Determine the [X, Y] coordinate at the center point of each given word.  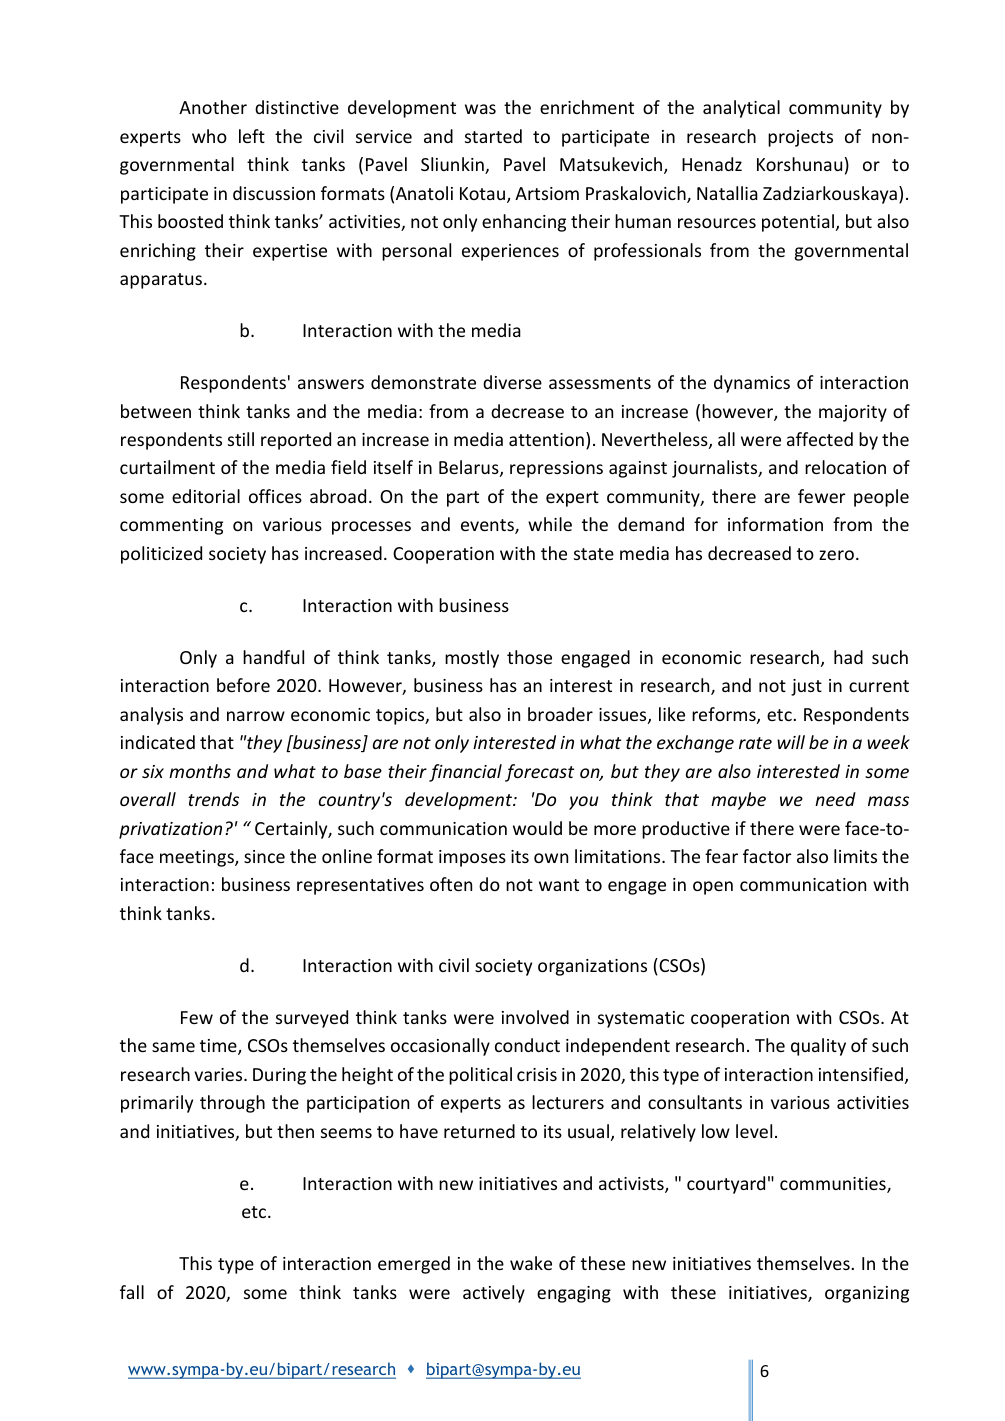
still [241, 439]
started [493, 136]
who [209, 136]
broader [560, 714]
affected [820, 439]
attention [546, 439]
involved [535, 1017]
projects [800, 138]
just [806, 687]
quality [818, 1047]
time [219, 1047]
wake [531, 1263]
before [243, 685]
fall [132, 1292]
